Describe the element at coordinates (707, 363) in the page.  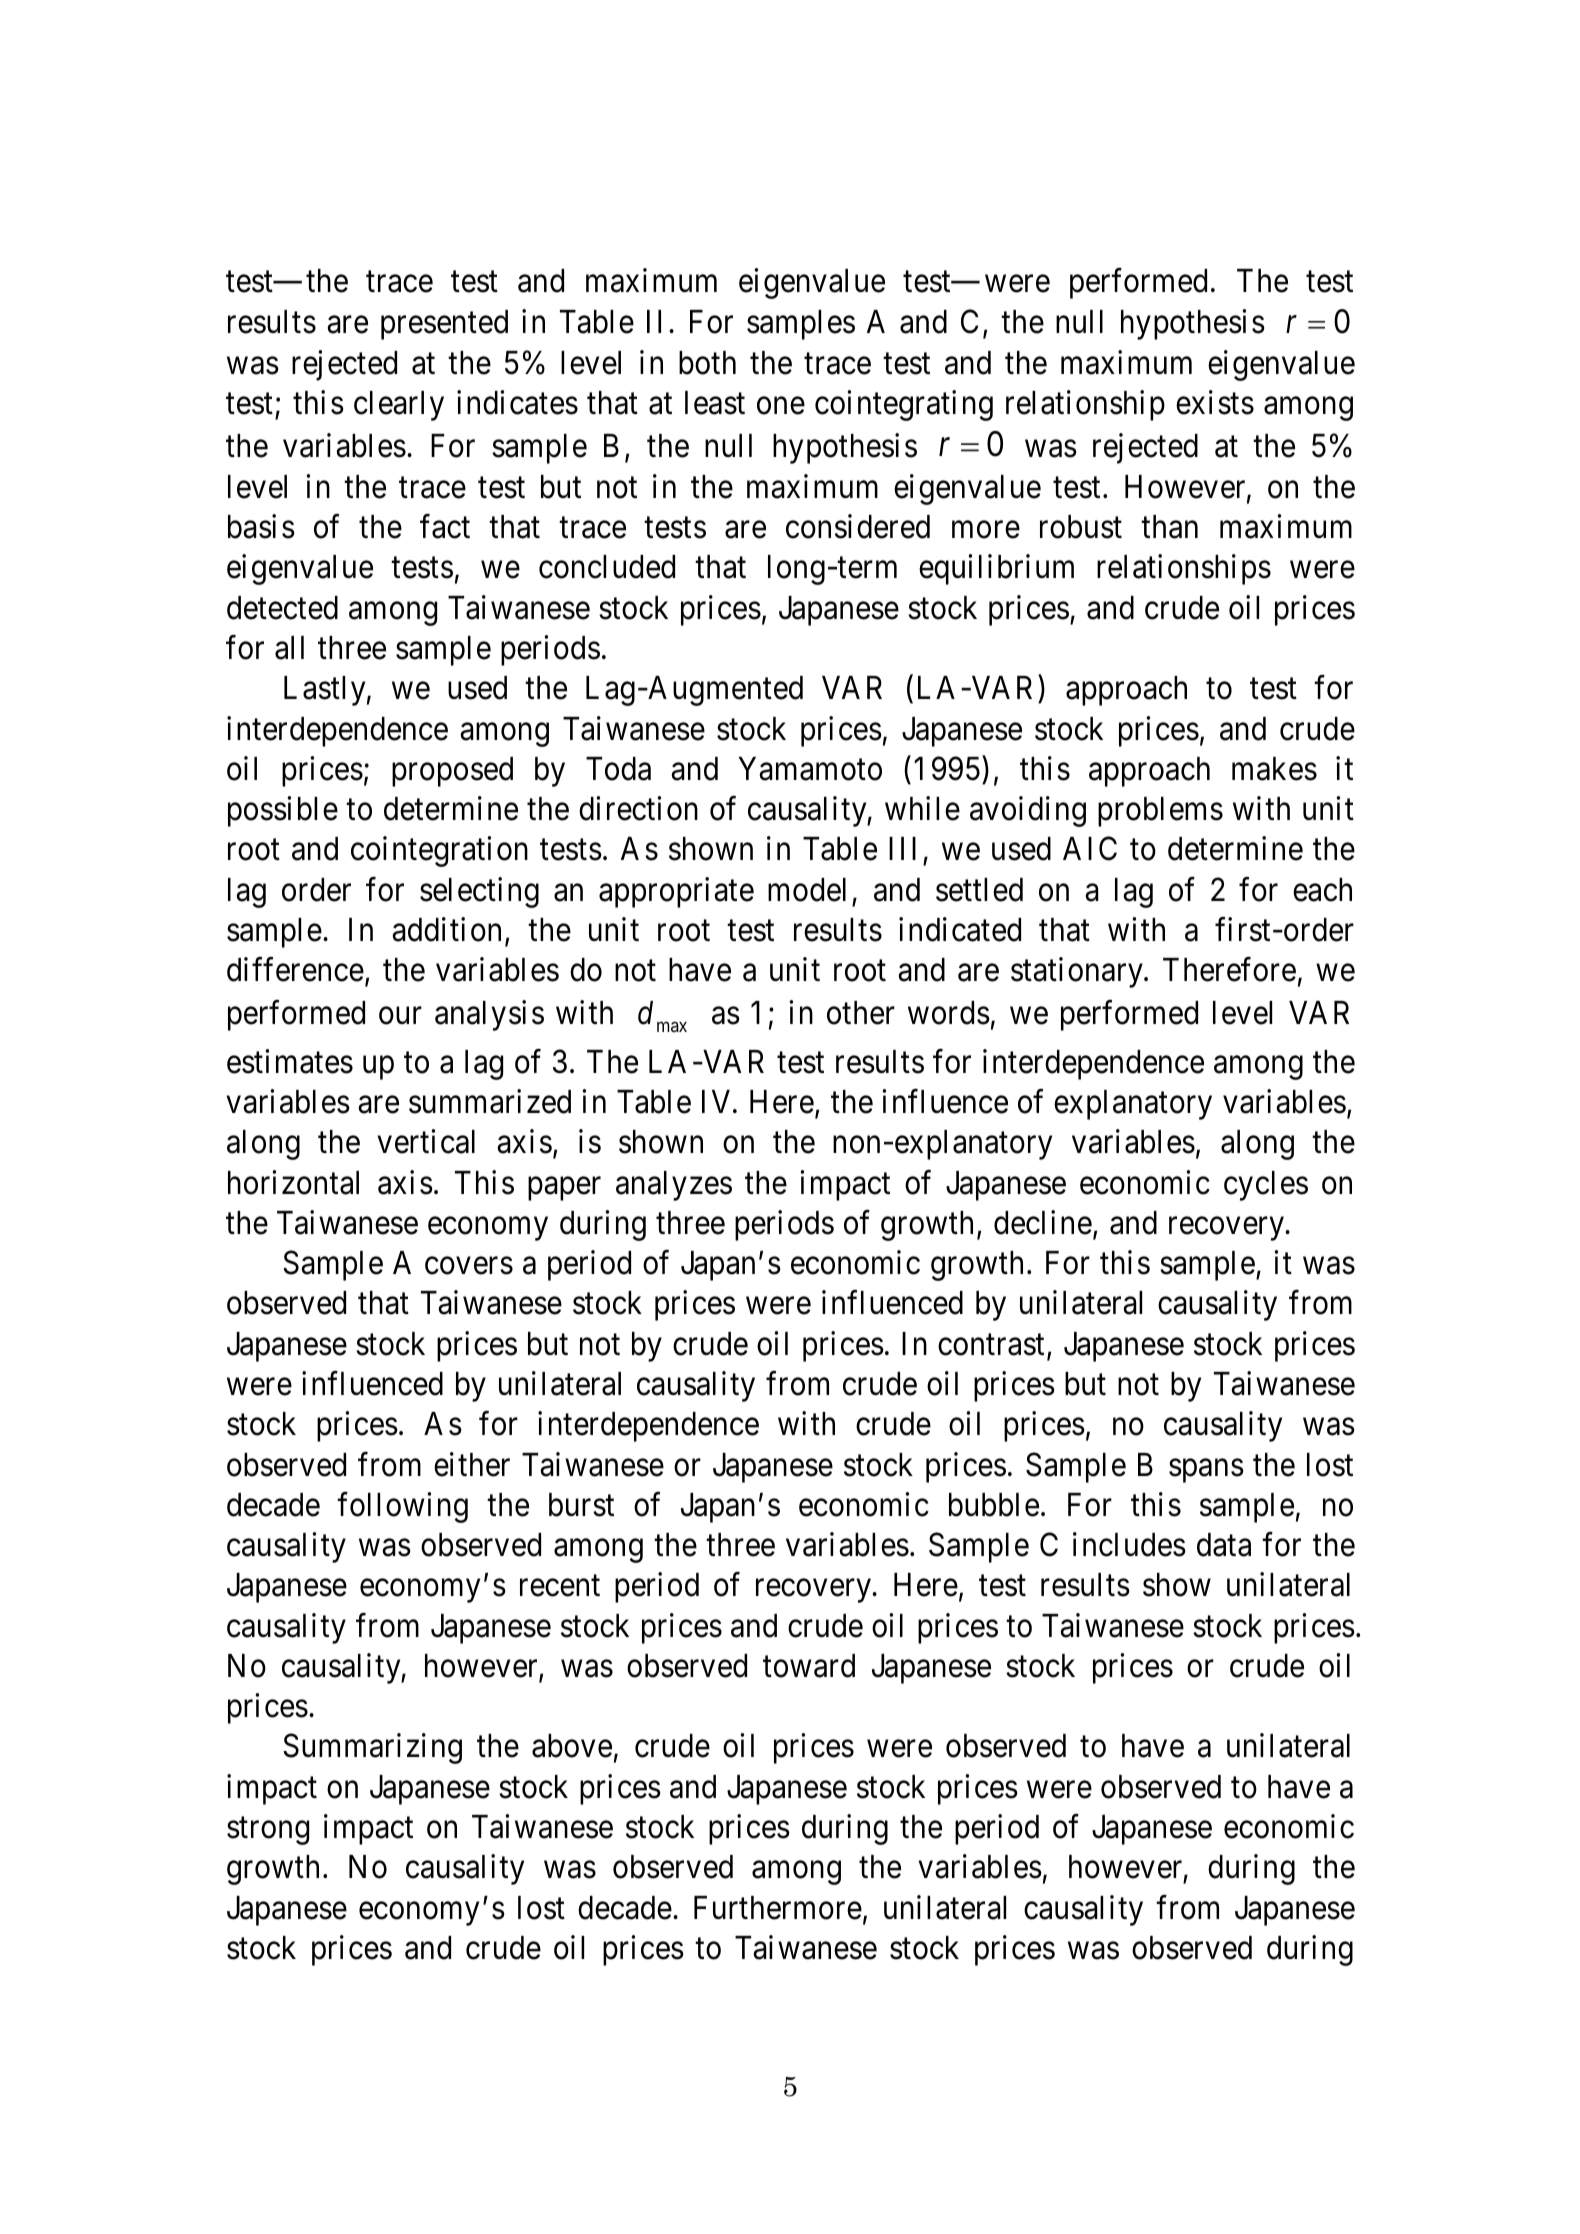
I see `both` at that location.
